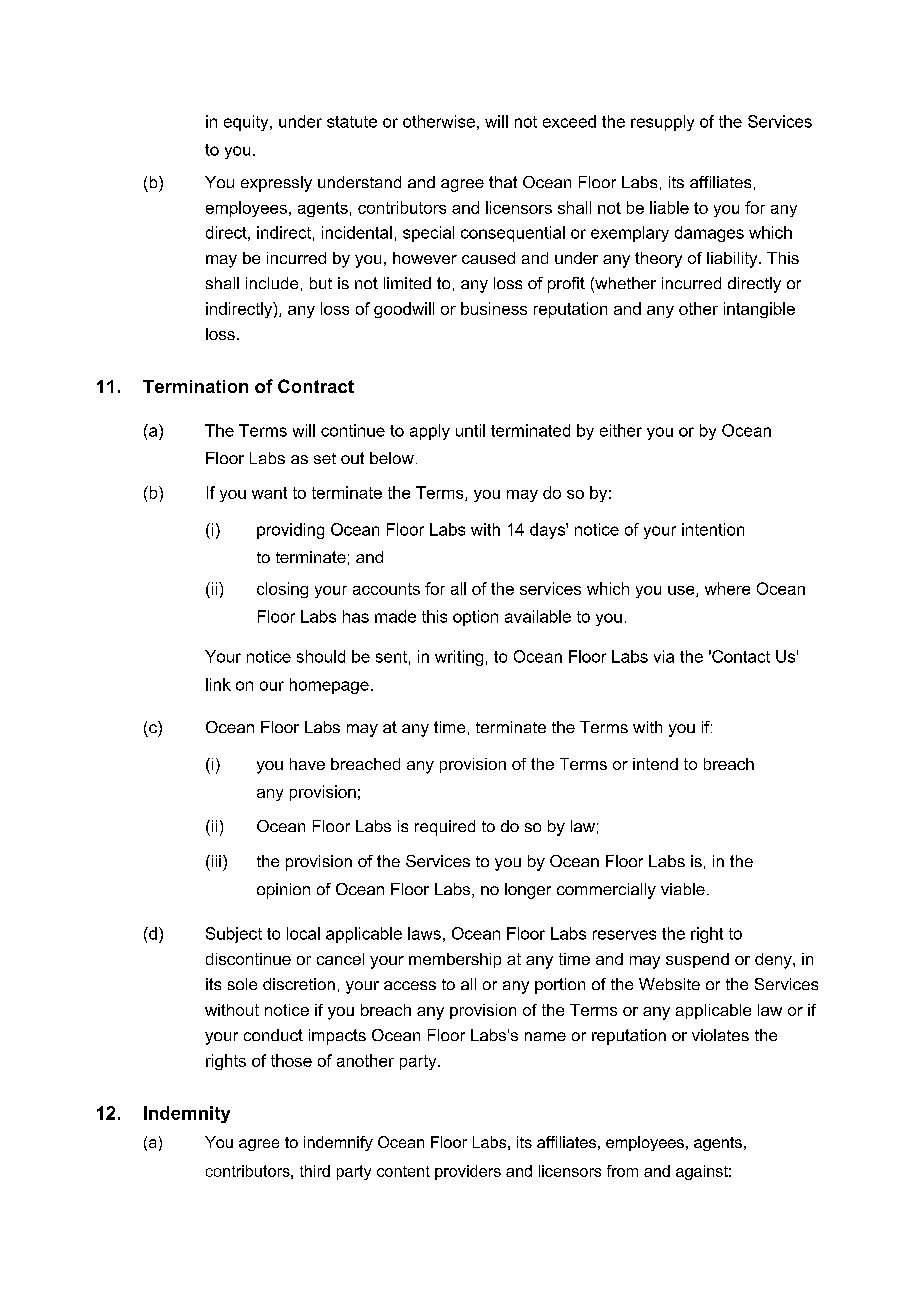 The height and width of the screenshot is (1308, 924). What do you see at coordinates (655, 764) in the screenshot?
I see `intend` at bounding box center [655, 764].
